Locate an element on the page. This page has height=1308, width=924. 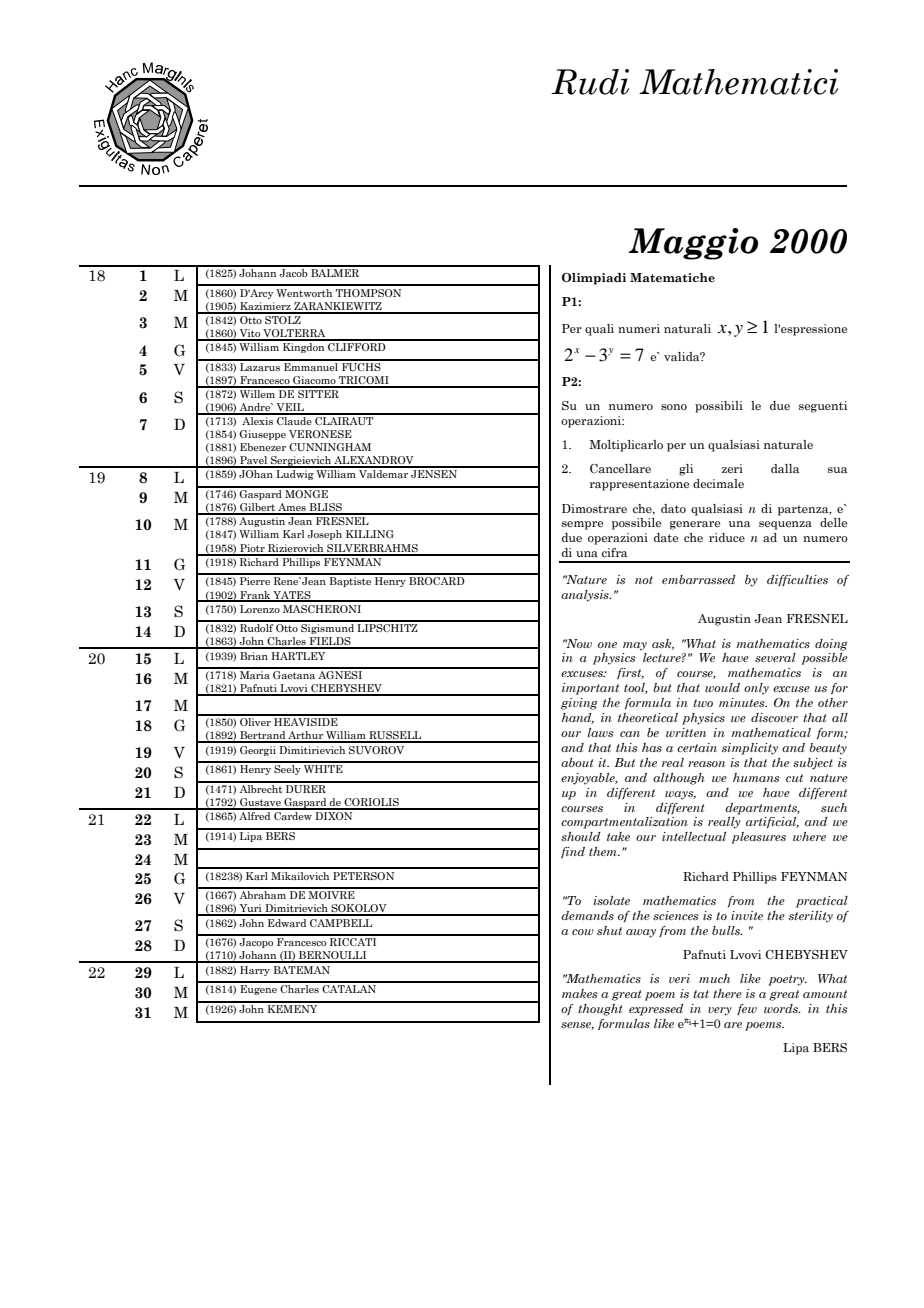
Maggio is located at coordinates (693, 244).
